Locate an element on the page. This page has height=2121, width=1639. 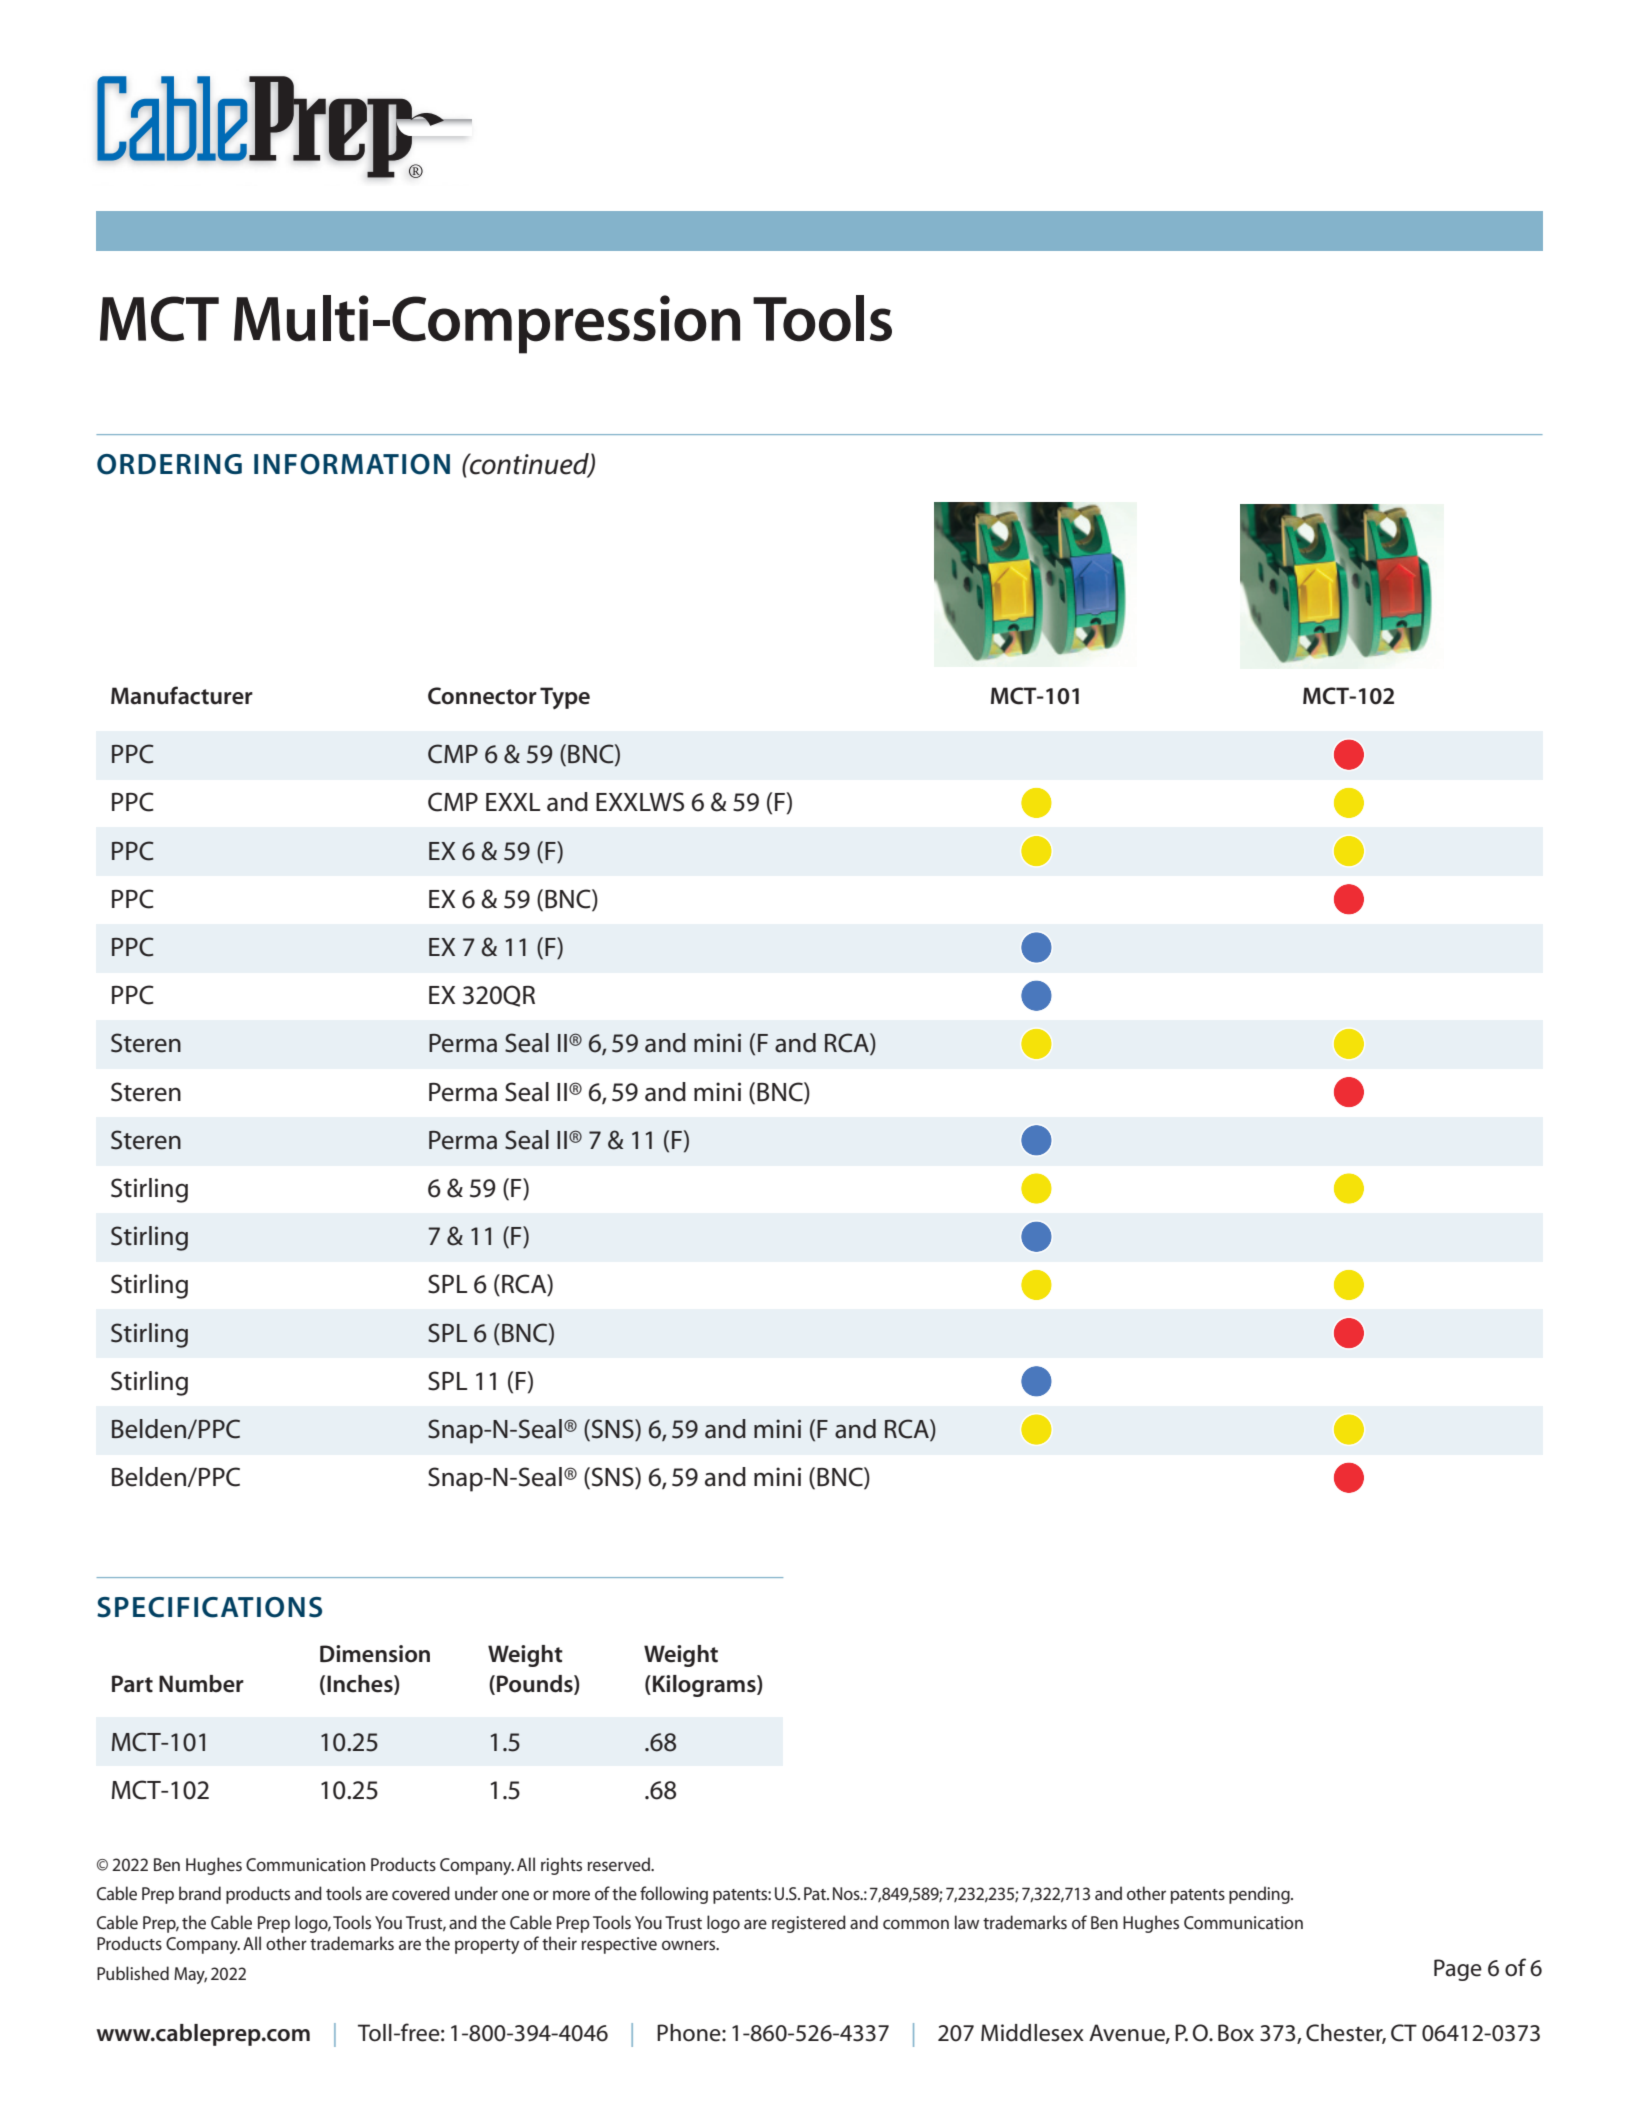
SPECIFICATIONS is located at coordinates (209, 1607).
